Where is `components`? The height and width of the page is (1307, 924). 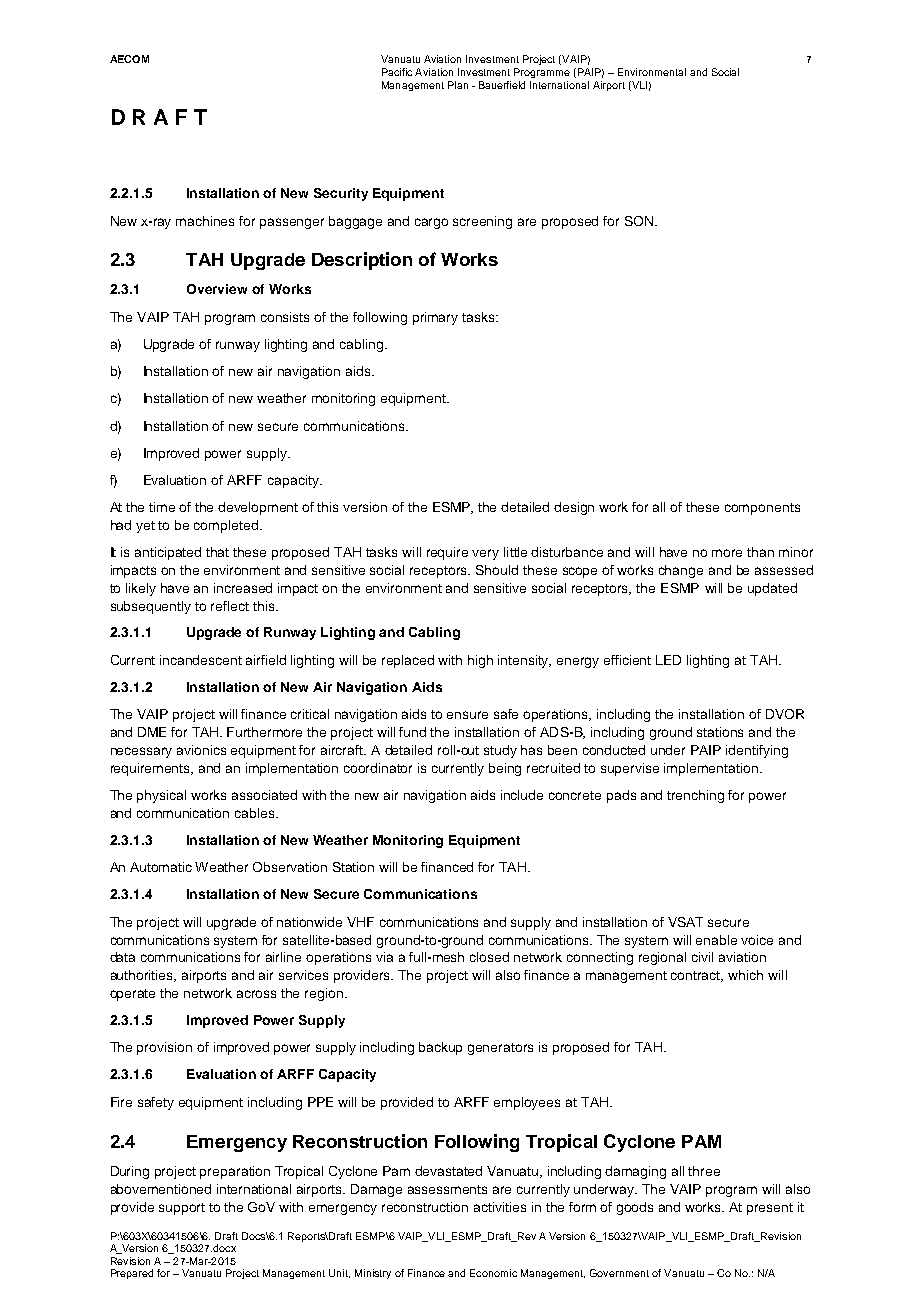
components is located at coordinates (762, 509).
